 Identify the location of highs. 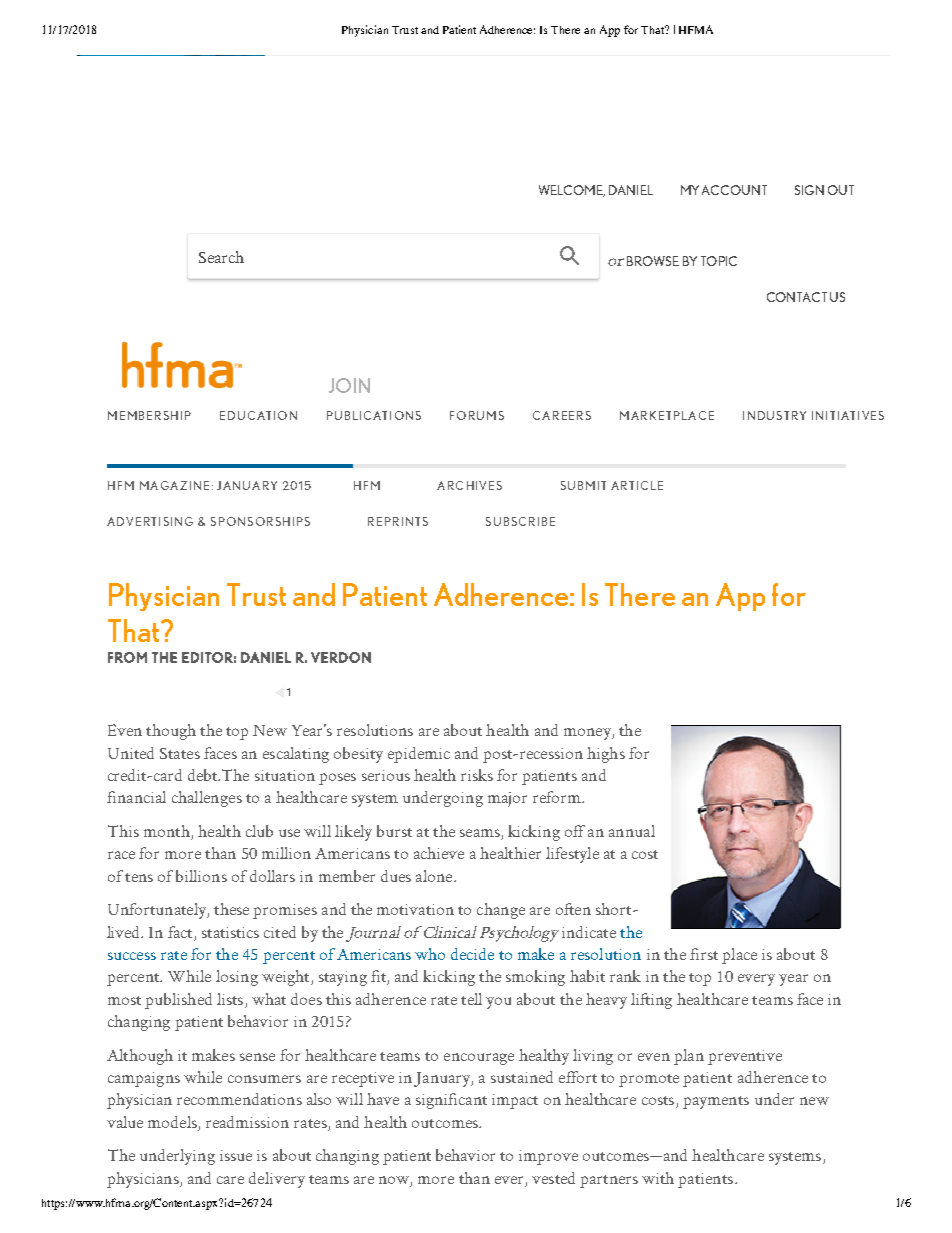
(606, 755).
